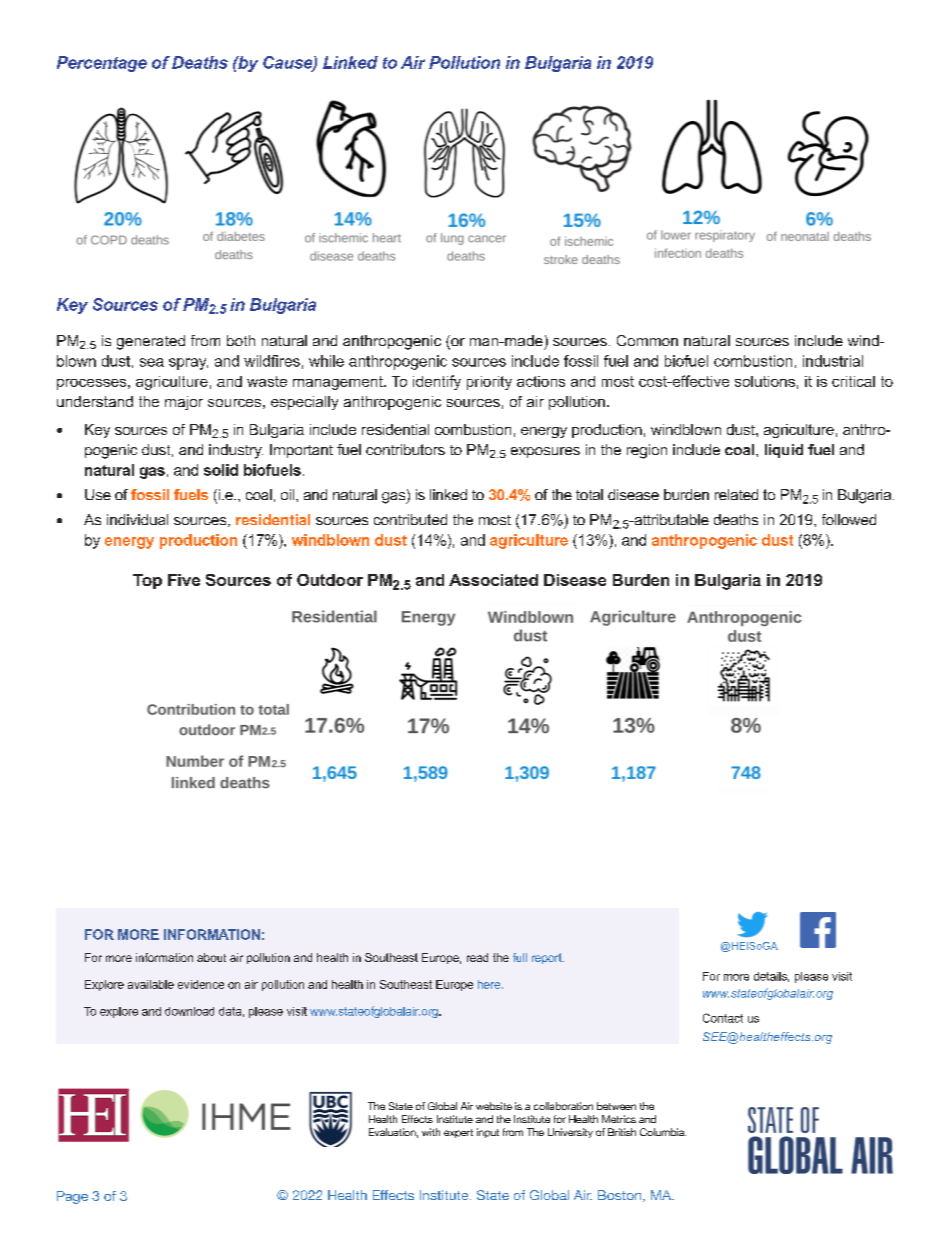 The image size is (952, 1233). What do you see at coordinates (211, 957) in the image?
I see `about` at bounding box center [211, 957].
